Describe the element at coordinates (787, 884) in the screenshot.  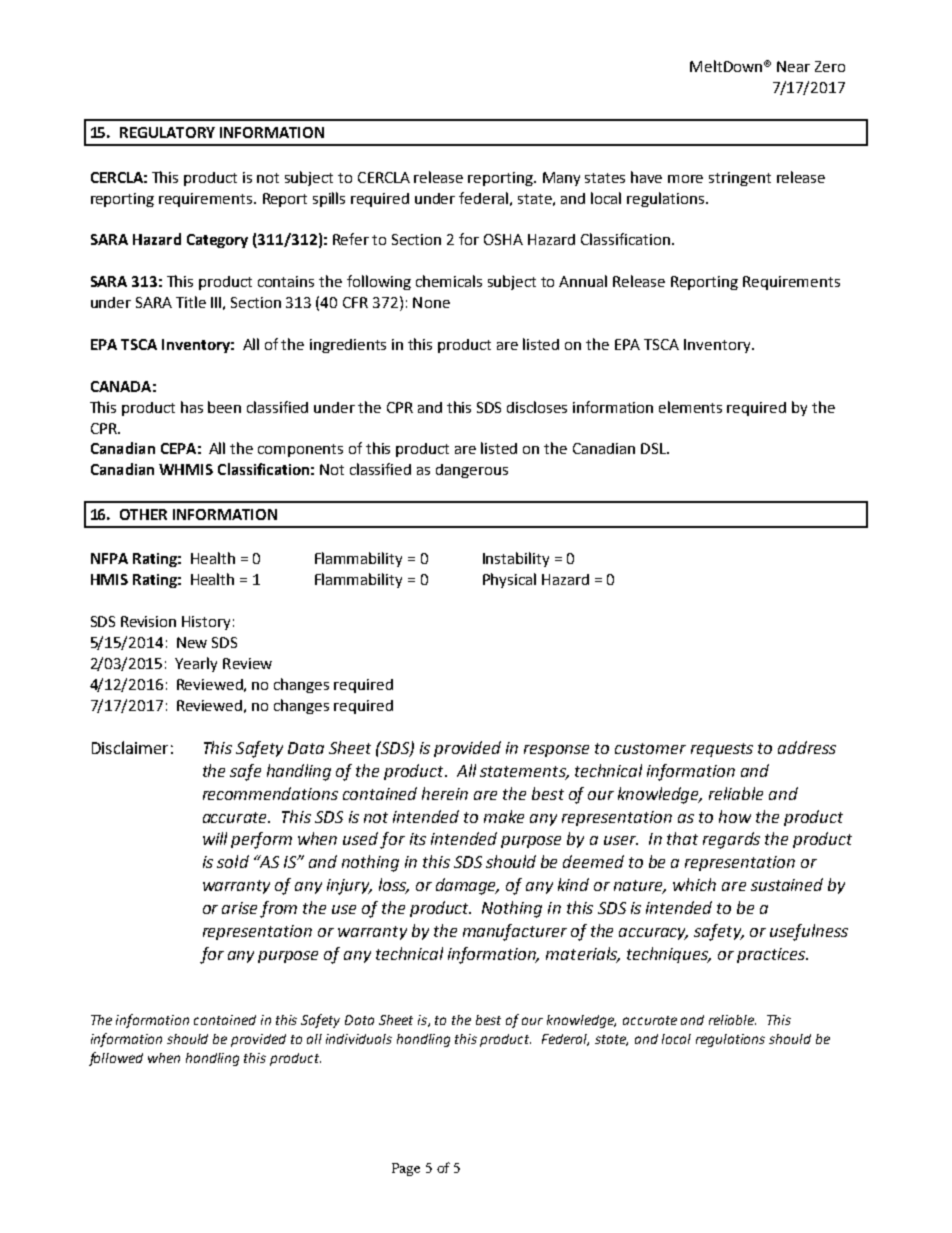
I see `sustained` at that location.
